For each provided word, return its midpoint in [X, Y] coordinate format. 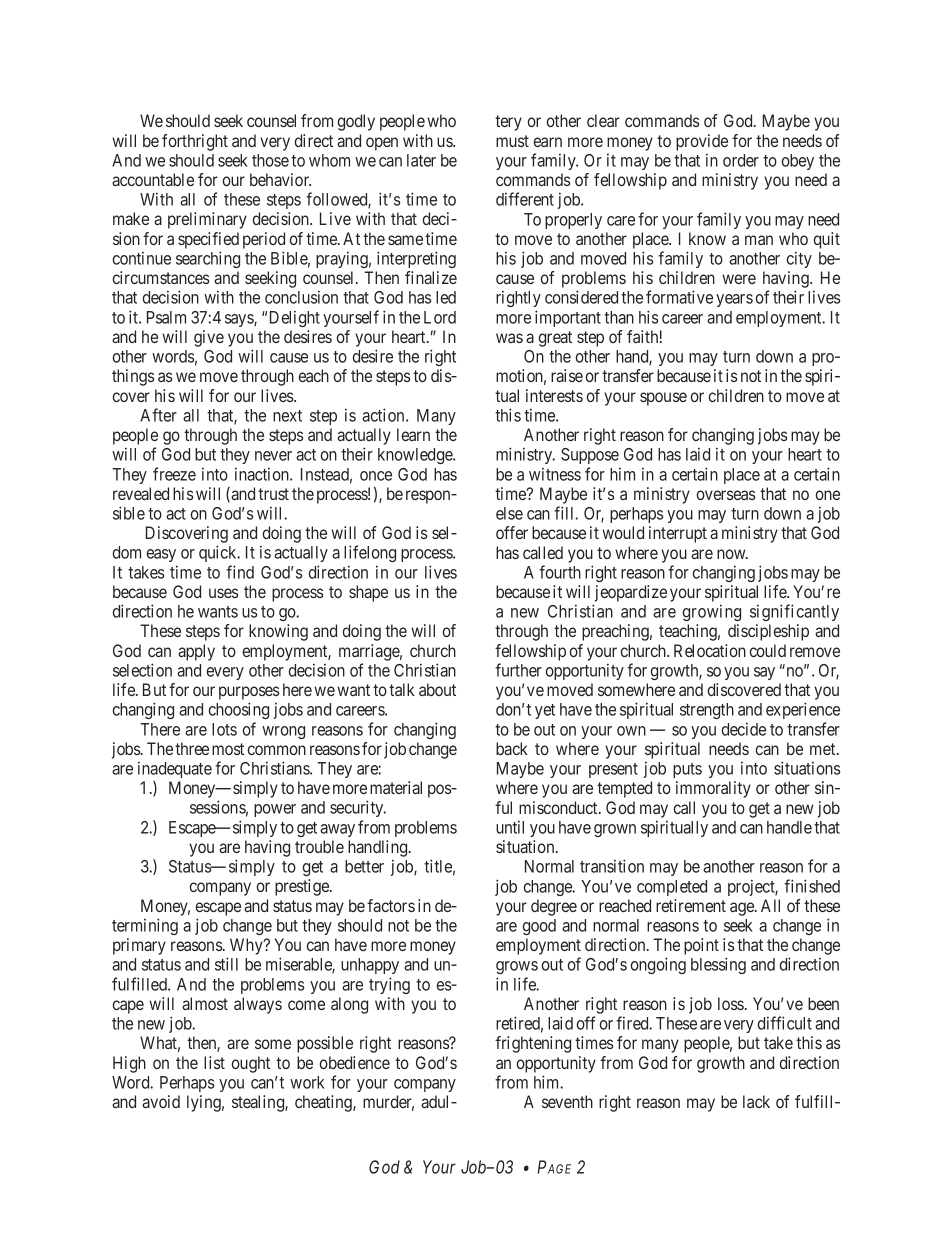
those [270, 160]
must [512, 141]
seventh [567, 1101]
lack [756, 1101]
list [214, 1062]
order [741, 160]
